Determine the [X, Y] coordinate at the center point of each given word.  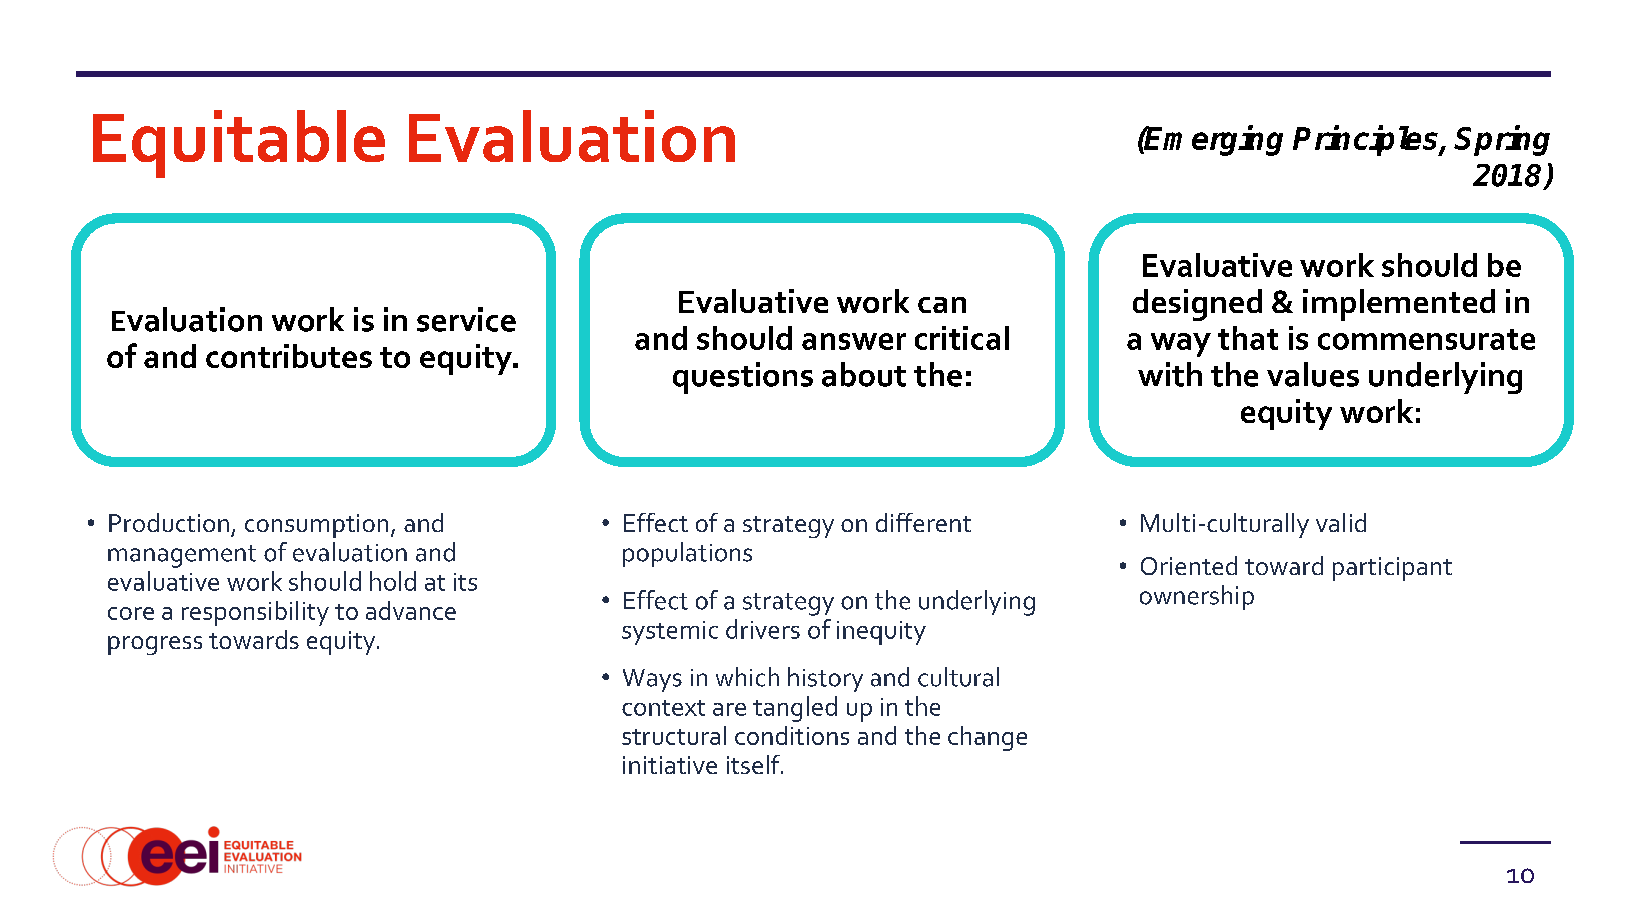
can [942, 305]
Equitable [239, 144]
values [1313, 374]
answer [854, 341]
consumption [316, 526]
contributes [289, 356]
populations [687, 554]
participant [1392, 569]
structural [674, 735]
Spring [1502, 140]
